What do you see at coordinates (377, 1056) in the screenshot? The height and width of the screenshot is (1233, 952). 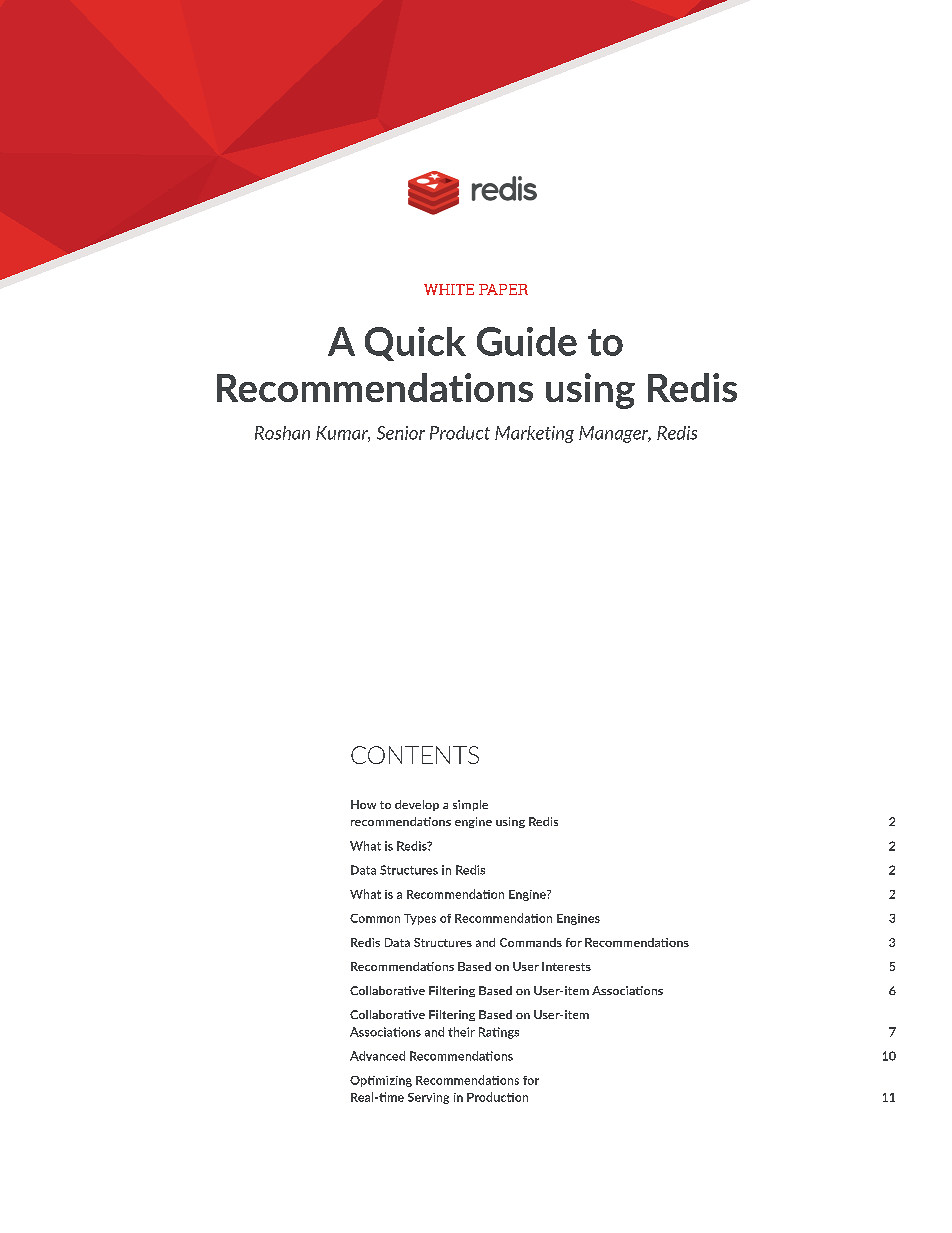 I see `Advanced` at bounding box center [377, 1056].
